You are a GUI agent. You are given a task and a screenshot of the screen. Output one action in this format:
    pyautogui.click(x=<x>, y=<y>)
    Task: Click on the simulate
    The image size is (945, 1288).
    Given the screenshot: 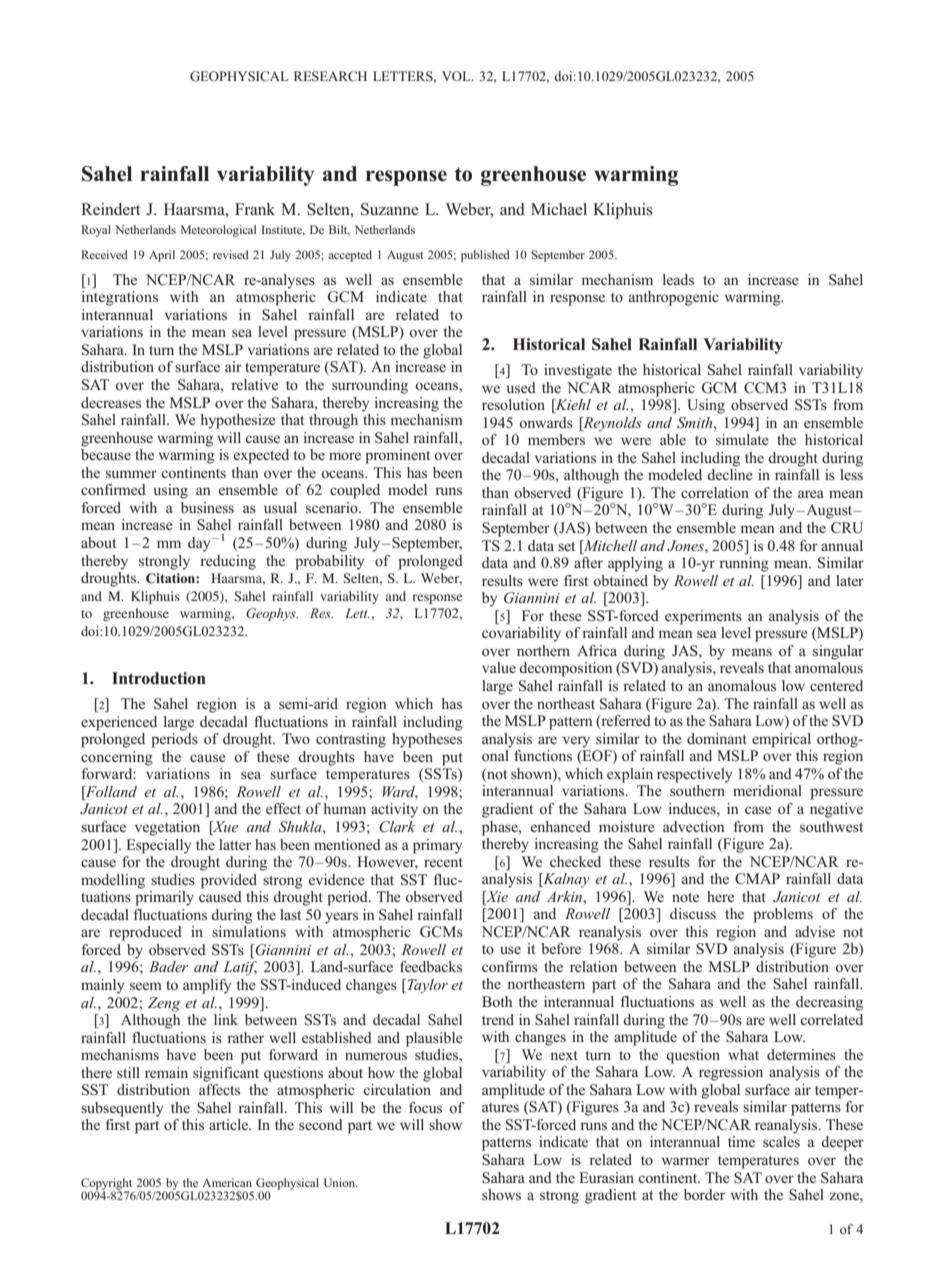 What is the action you would take?
    pyautogui.click(x=742, y=439)
